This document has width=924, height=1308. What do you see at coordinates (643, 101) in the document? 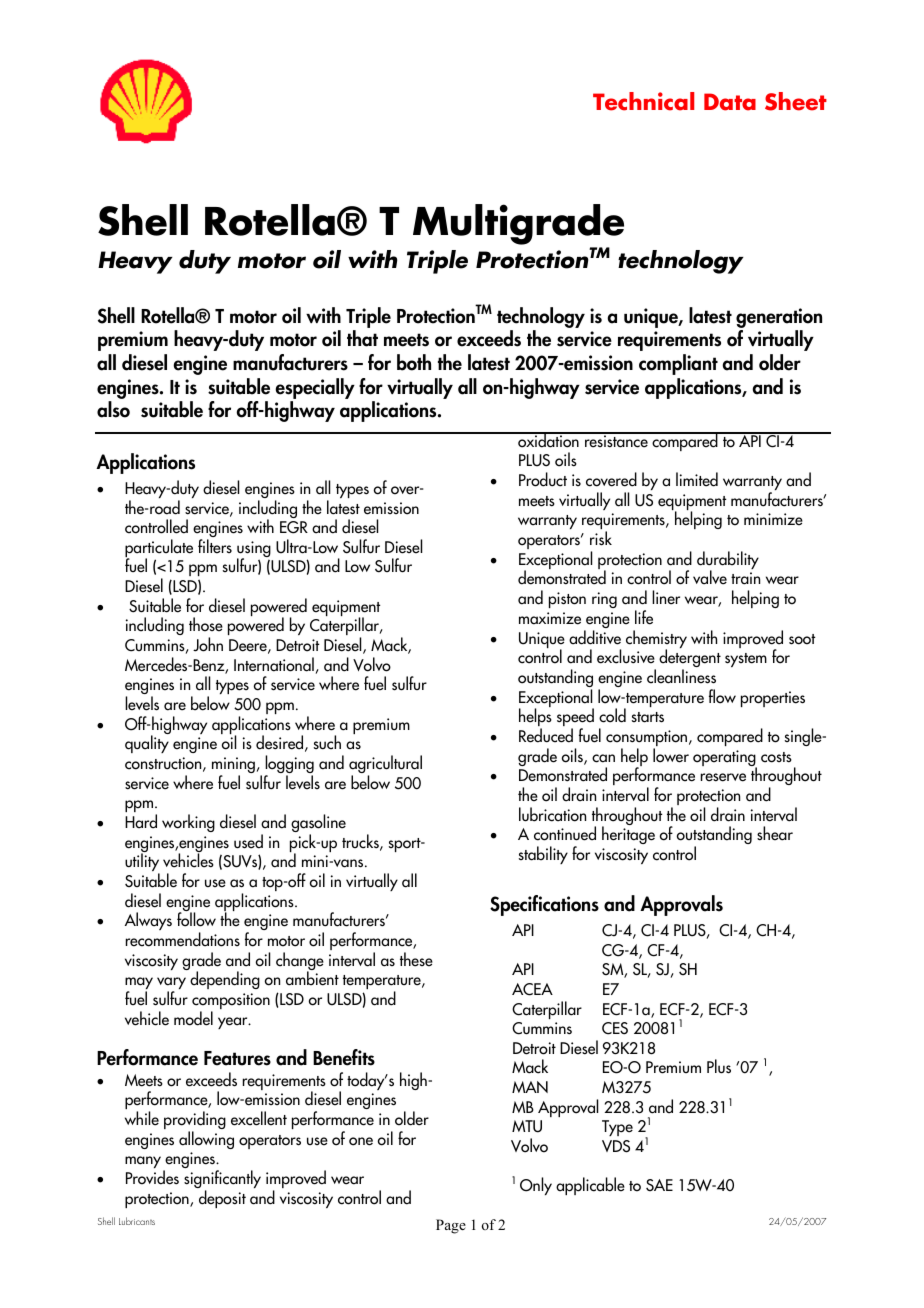
I see `Technical` at bounding box center [643, 101].
